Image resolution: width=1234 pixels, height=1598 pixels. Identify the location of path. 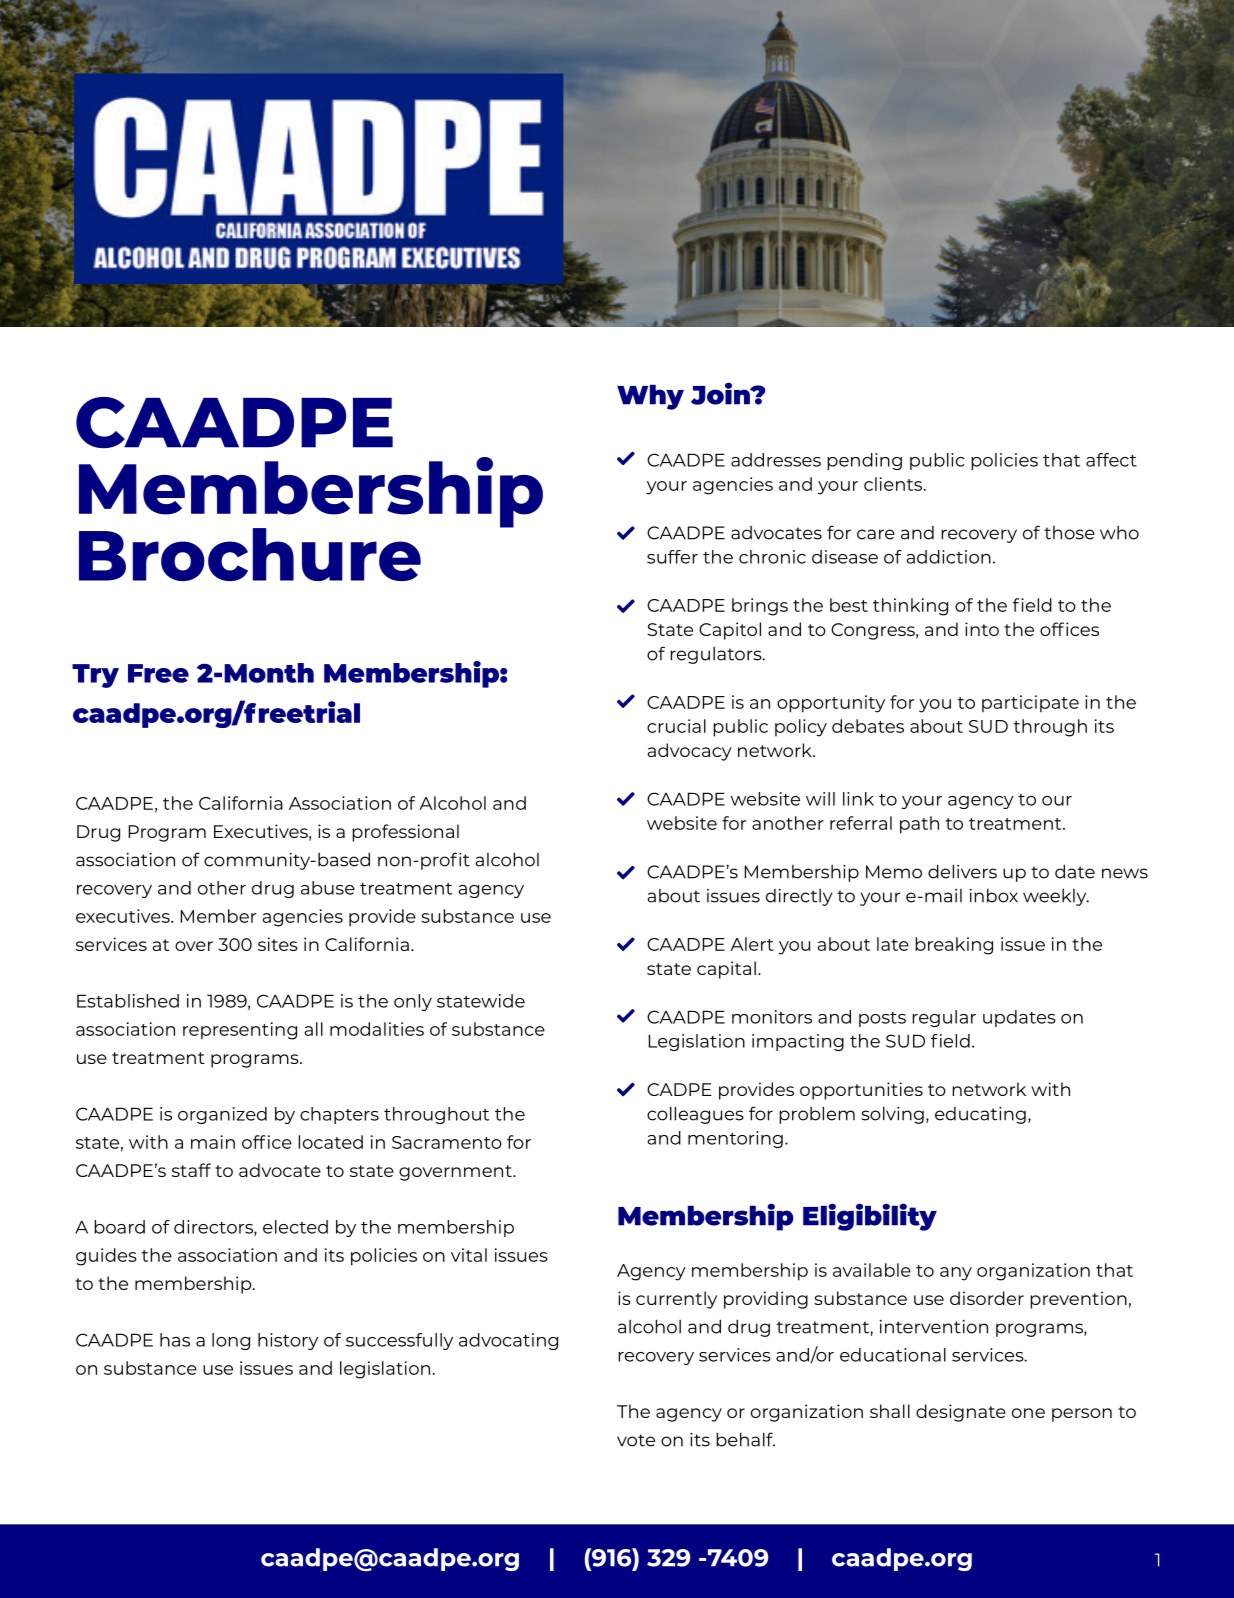
(919, 825).
